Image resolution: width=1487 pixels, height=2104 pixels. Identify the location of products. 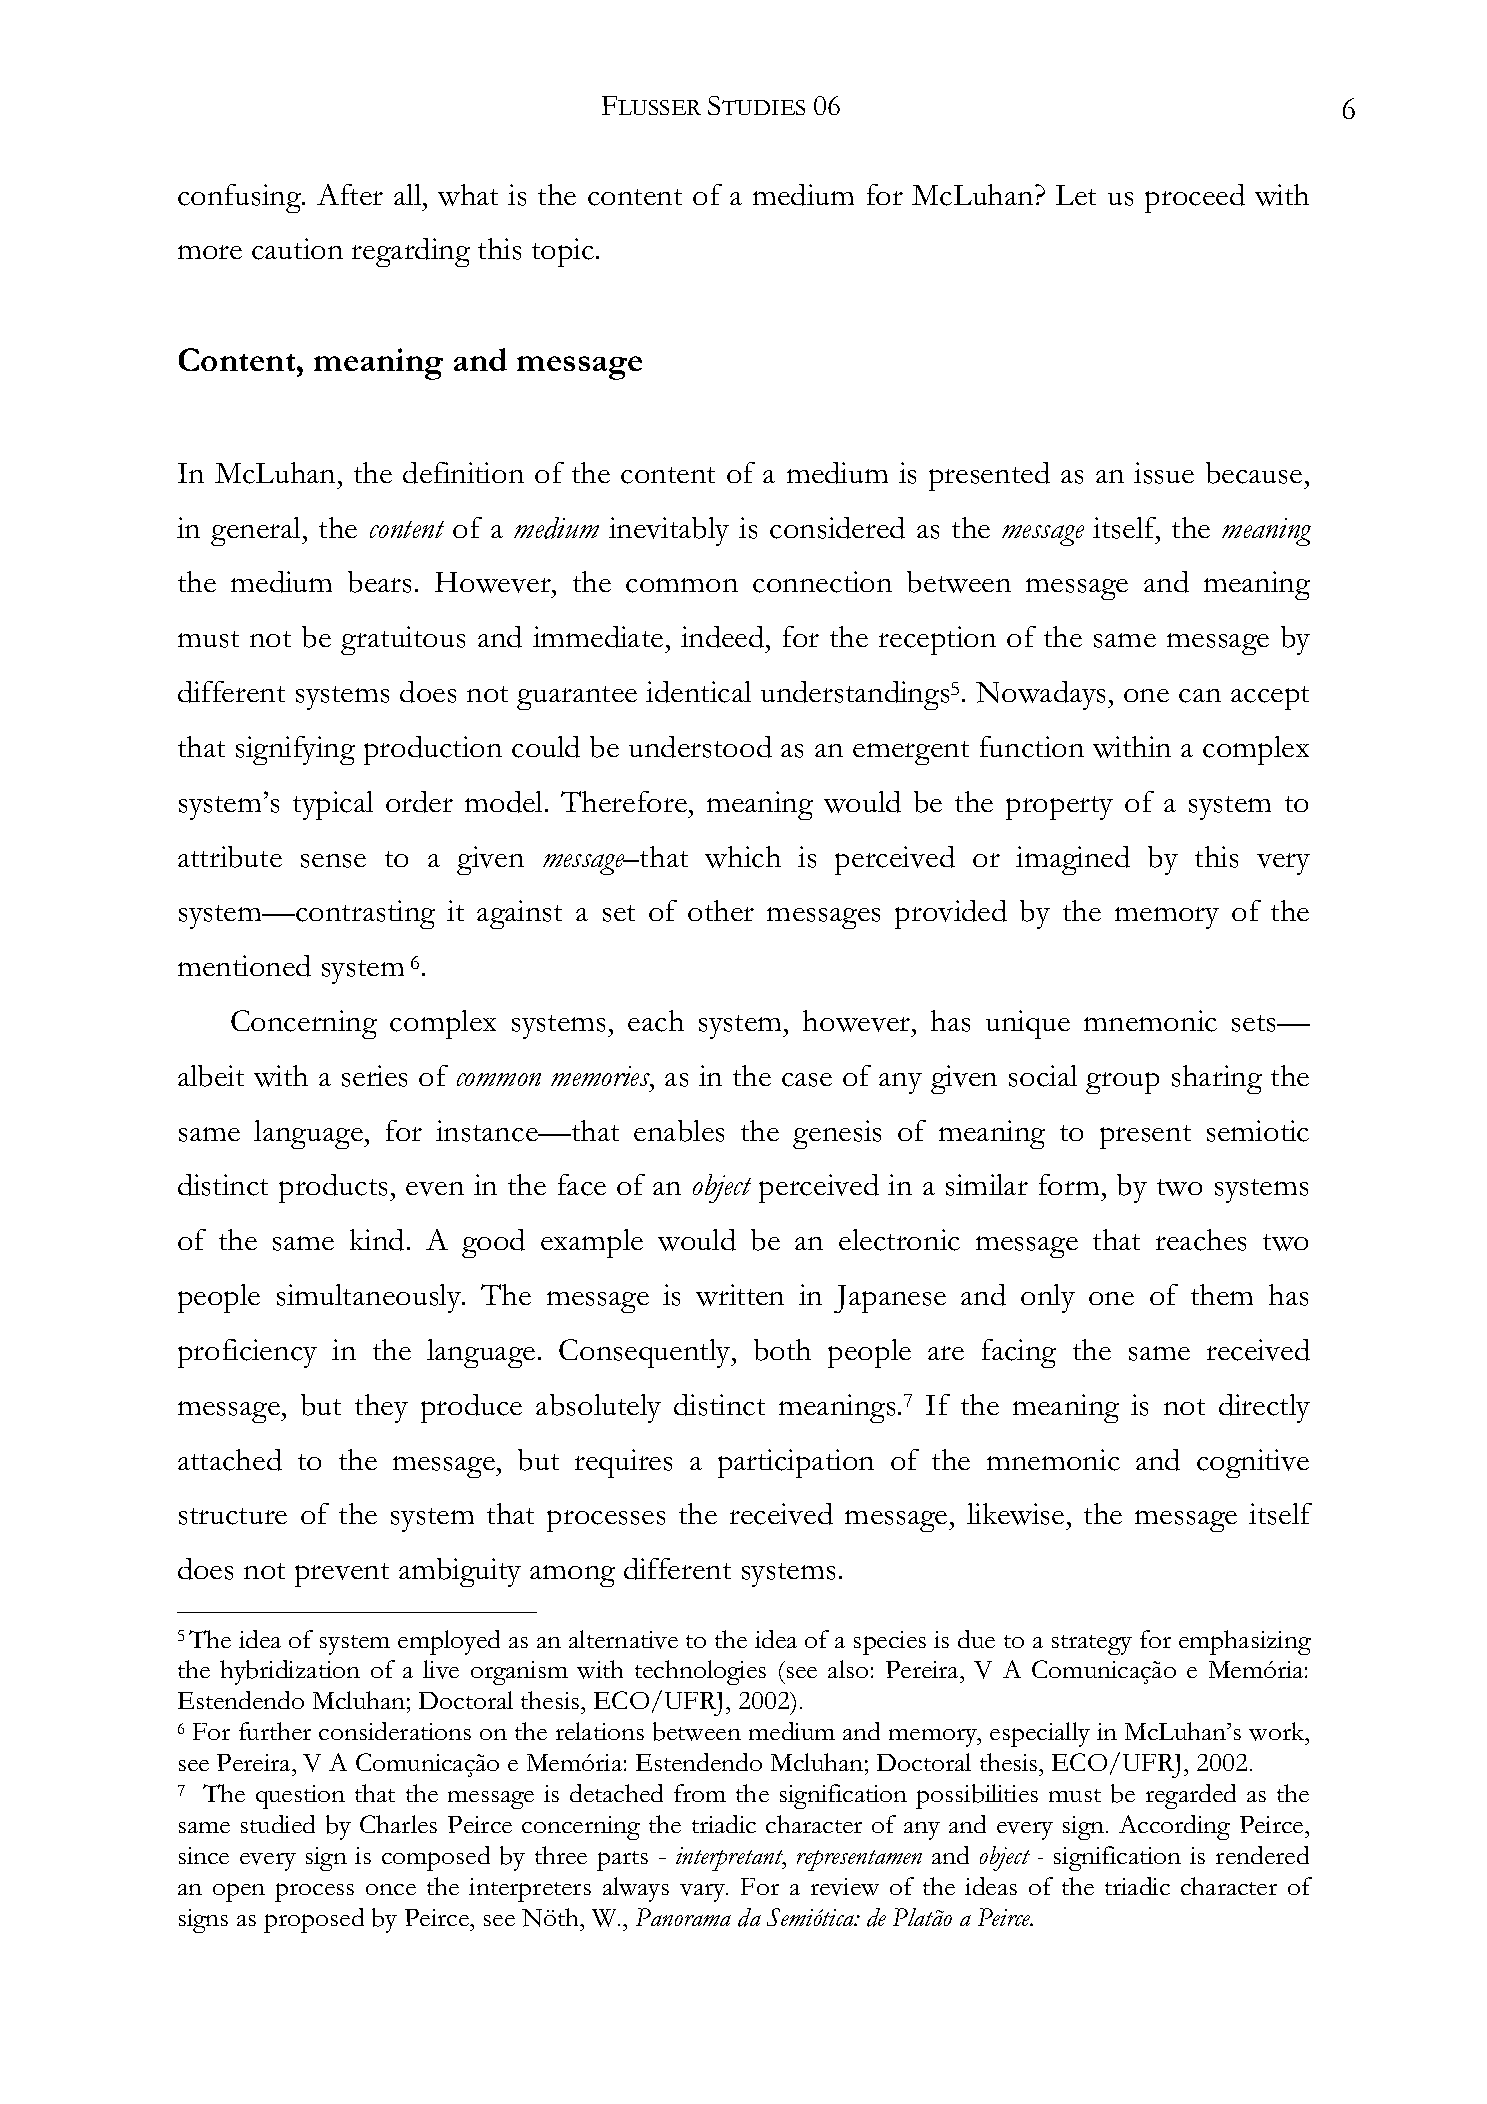
(335, 1188).
